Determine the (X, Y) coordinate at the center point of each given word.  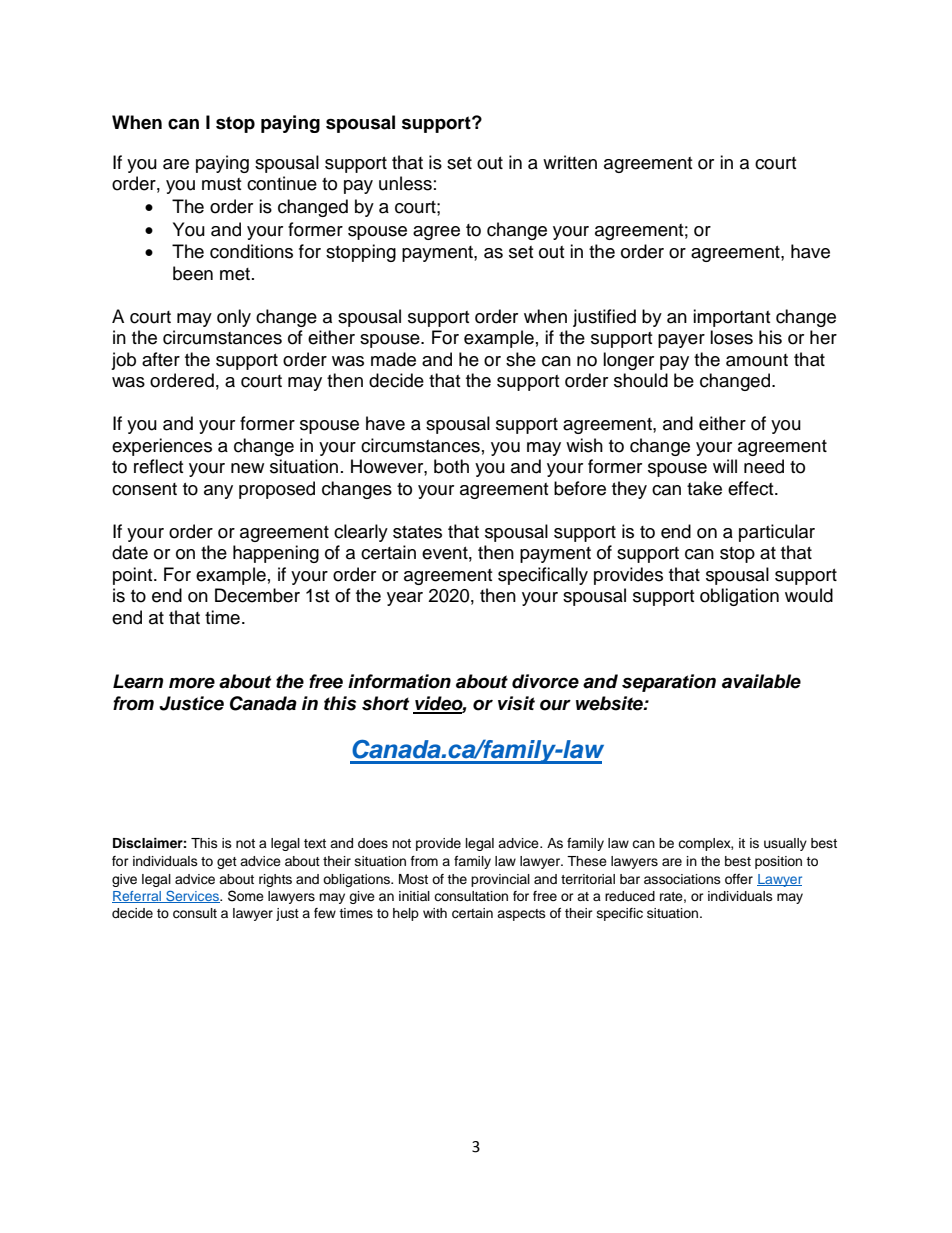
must (221, 184)
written (570, 162)
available (761, 681)
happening (276, 554)
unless (405, 183)
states (417, 532)
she (521, 359)
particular (777, 533)
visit (516, 703)
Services (192, 896)
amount (757, 360)
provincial (500, 880)
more (192, 683)
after (161, 359)
